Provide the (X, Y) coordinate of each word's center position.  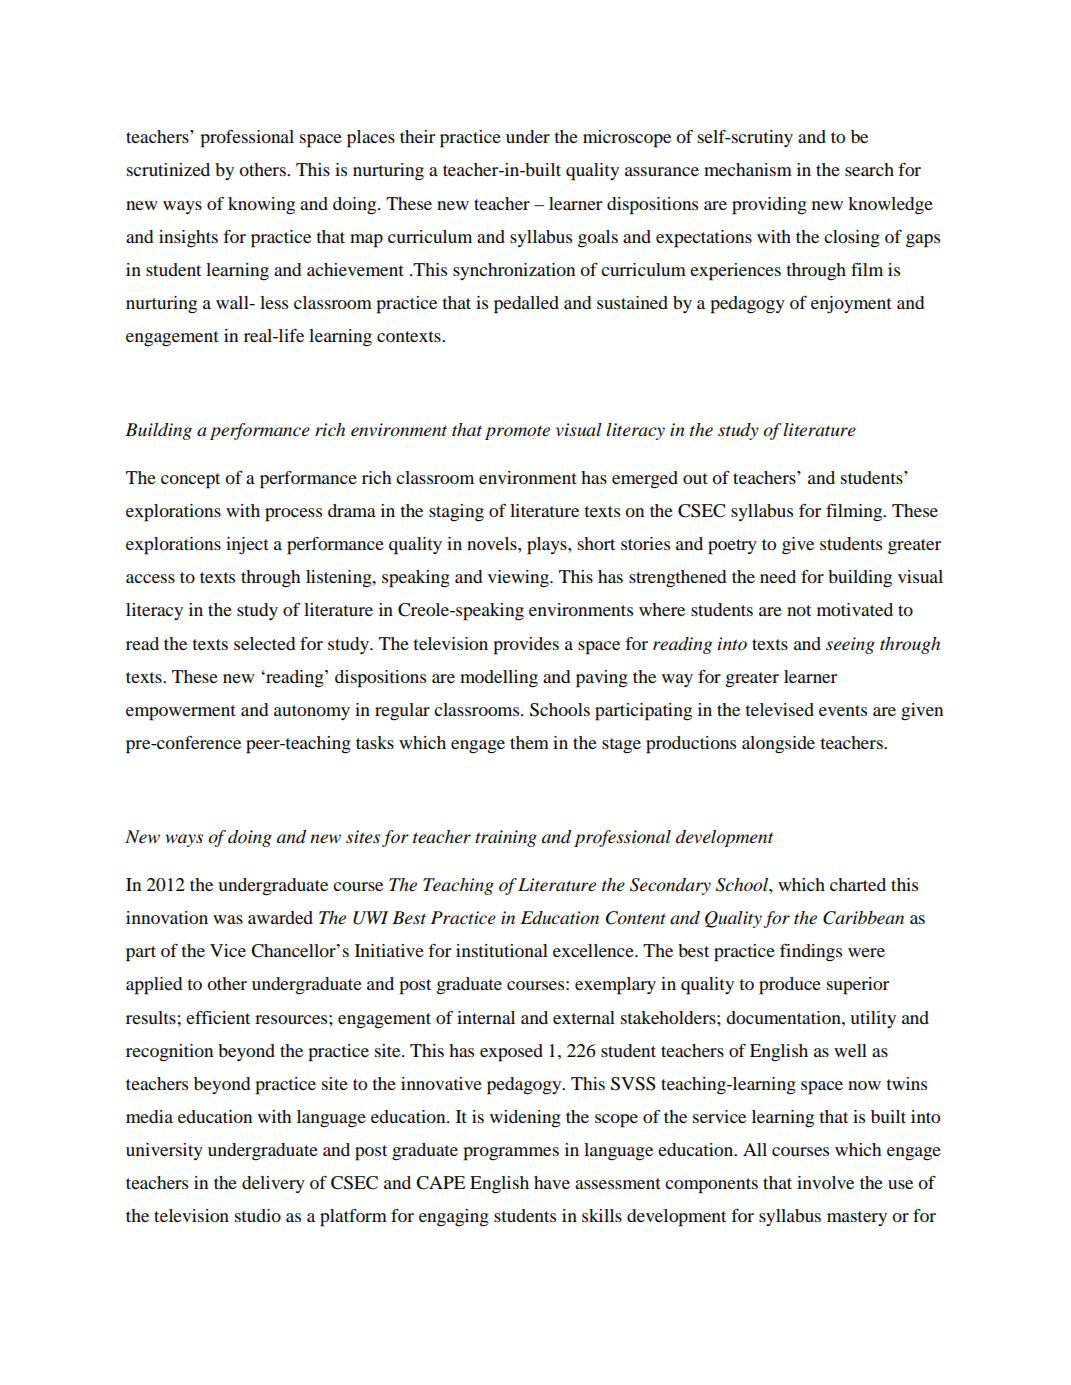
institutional (502, 950)
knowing (261, 205)
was (228, 919)
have (552, 1182)
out (695, 478)
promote (517, 433)
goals (598, 239)
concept (190, 481)
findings (811, 953)
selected (264, 643)
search (869, 169)
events (843, 710)
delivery (273, 1184)
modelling (499, 679)
